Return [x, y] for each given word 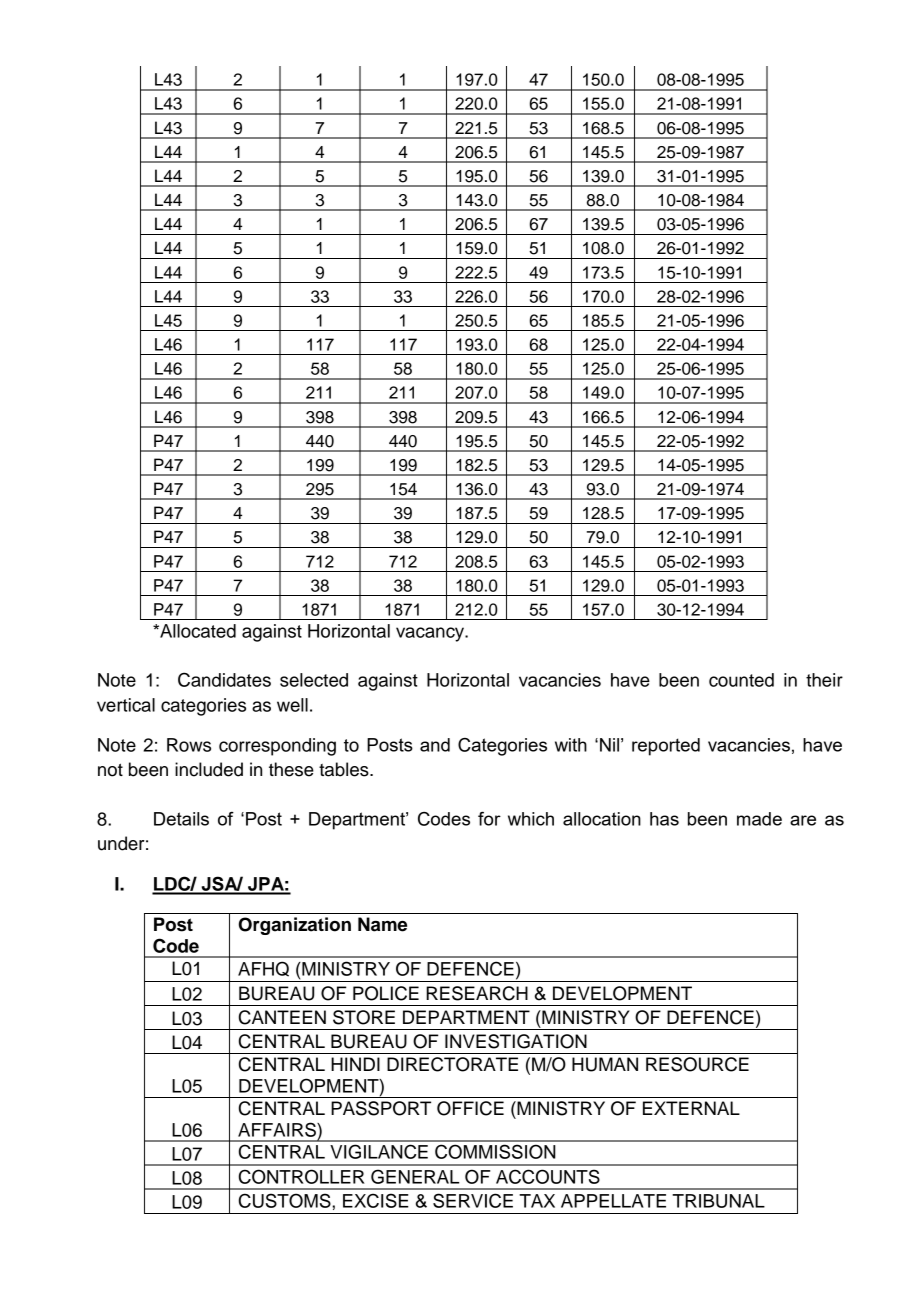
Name [382, 924]
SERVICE [473, 1200]
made [759, 819]
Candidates [224, 679]
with [571, 745]
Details [181, 819]
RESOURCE [697, 1064]
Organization [295, 926]
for [489, 819]
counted [741, 680]
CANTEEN [282, 1017]
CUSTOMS [286, 1200]
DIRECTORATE [452, 1064]
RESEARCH [477, 993]
